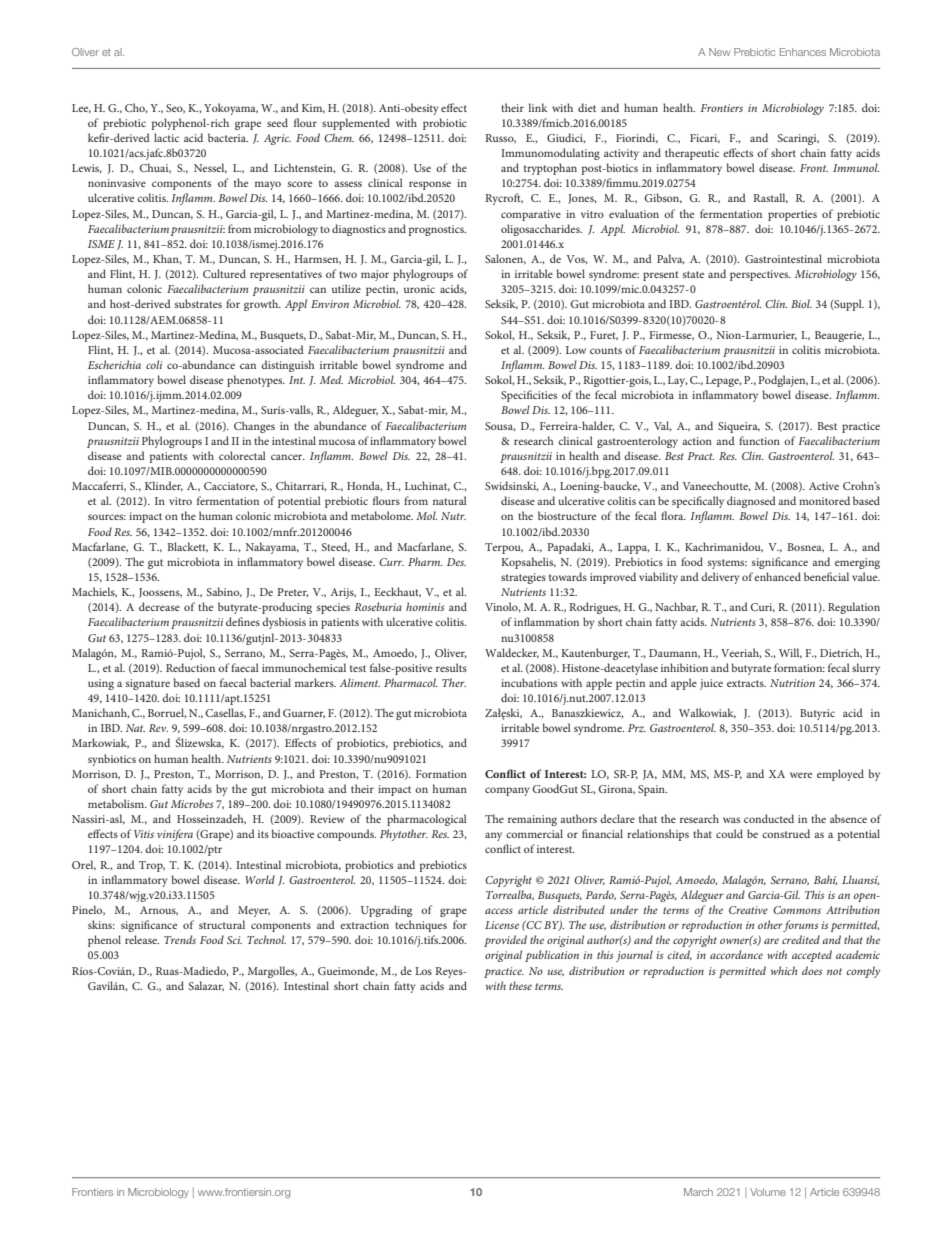 The width and height of the screenshot is (952, 1247). Describe the element at coordinates (166, 137) in the screenshot. I see `lactic` at that location.
